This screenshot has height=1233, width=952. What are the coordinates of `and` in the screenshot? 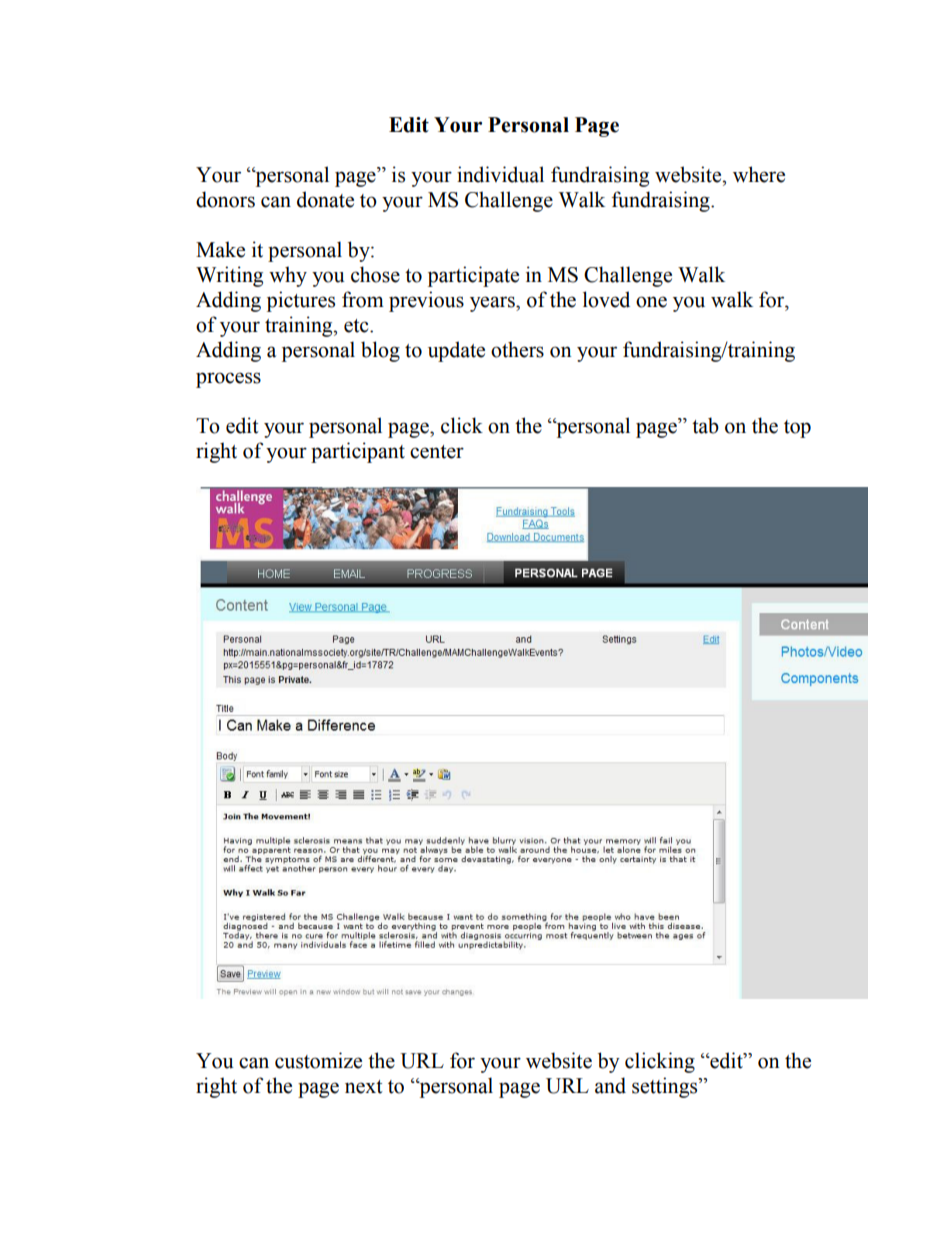 It's located at (610, 1085).
